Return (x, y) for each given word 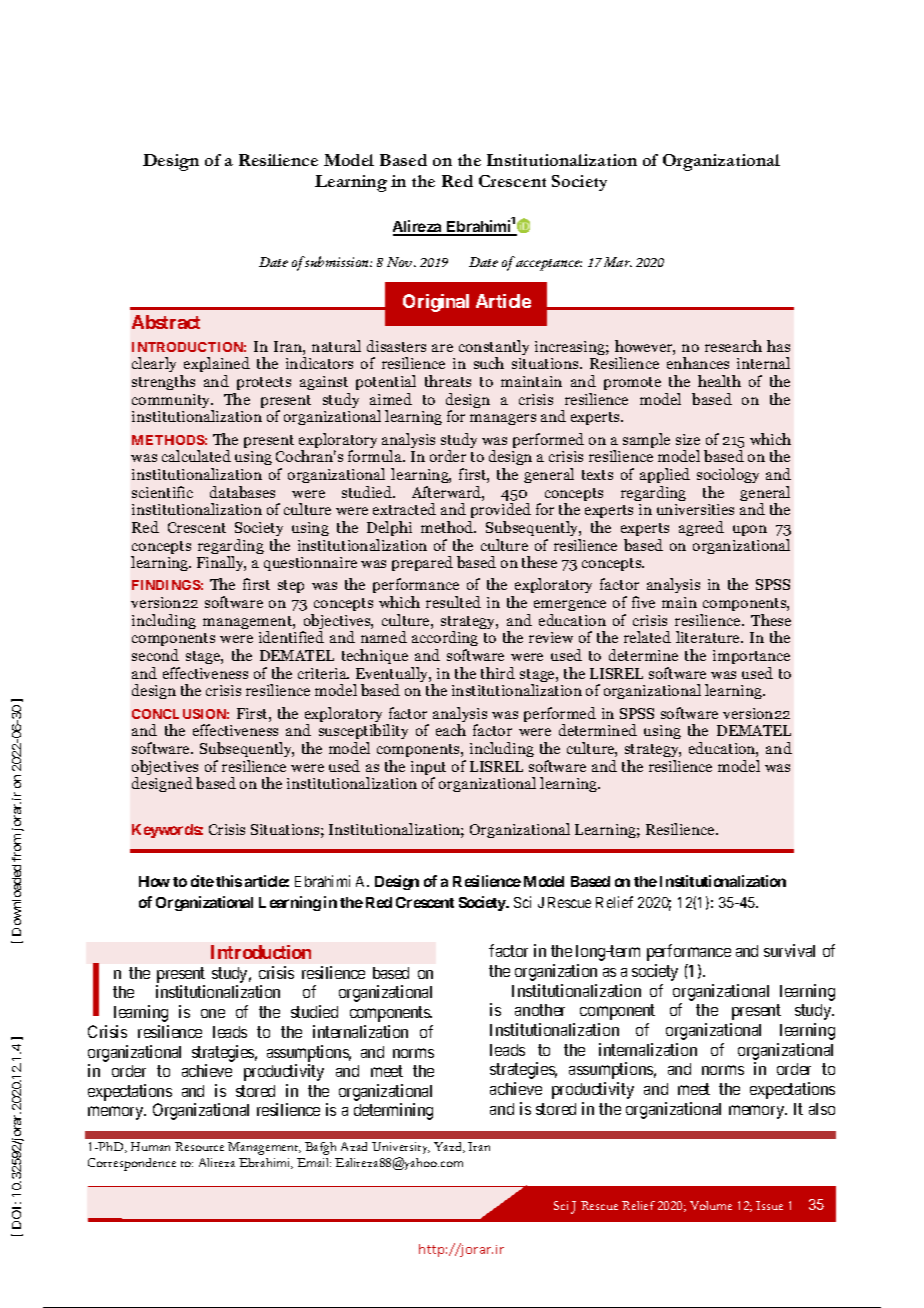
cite (202, 881)
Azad (354, 1146)
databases (242, 492)
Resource (199, 1146)
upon (750, 530)
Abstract (166, 322)
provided (501, 510)
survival (789, 950)
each (451, 730)
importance (751, 657)
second (155, 655)
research (733, 346)
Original (436, 303)
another (540, 1010)
